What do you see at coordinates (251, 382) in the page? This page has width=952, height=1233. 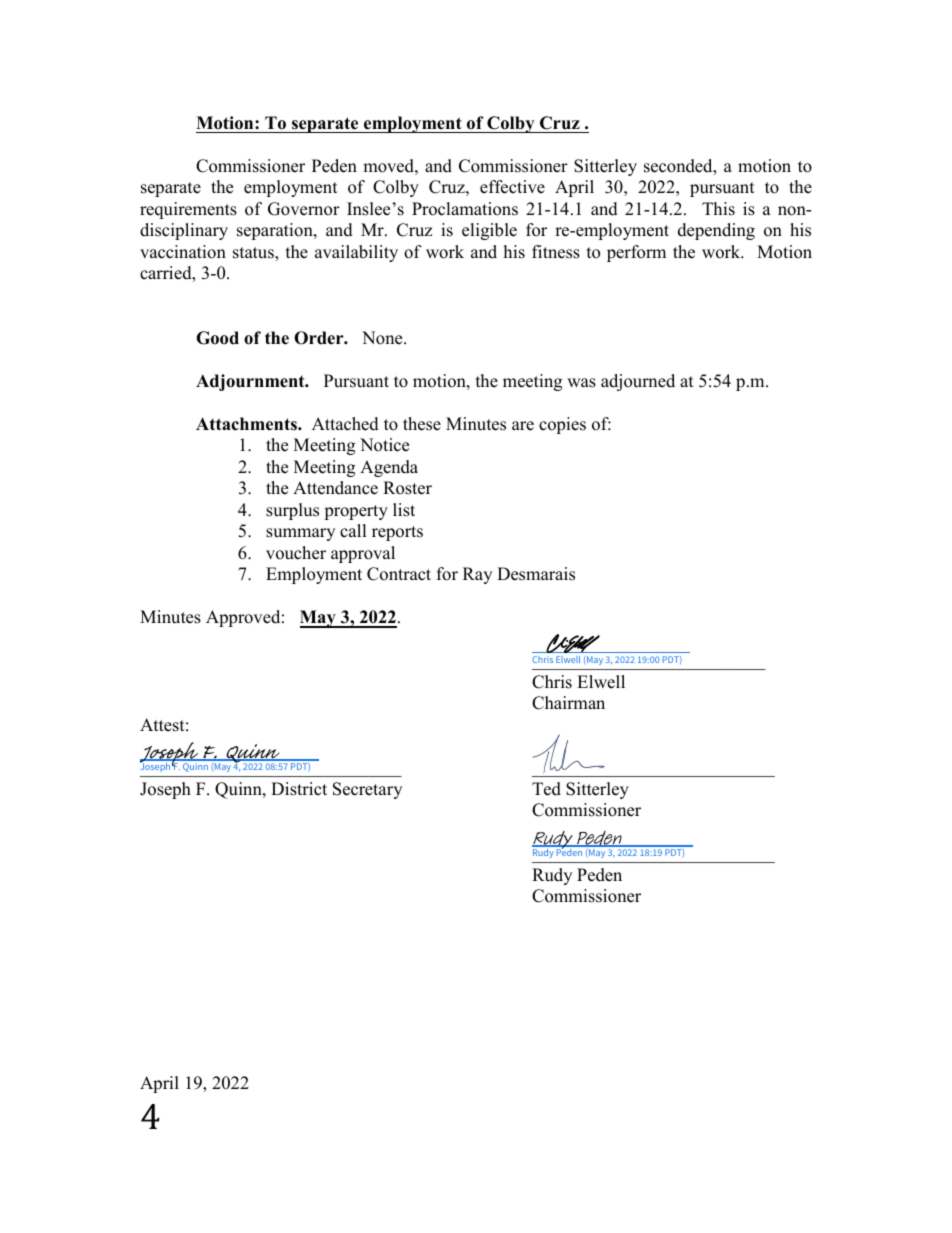 I see `Adjournment` at bounding box center [251, 382].
